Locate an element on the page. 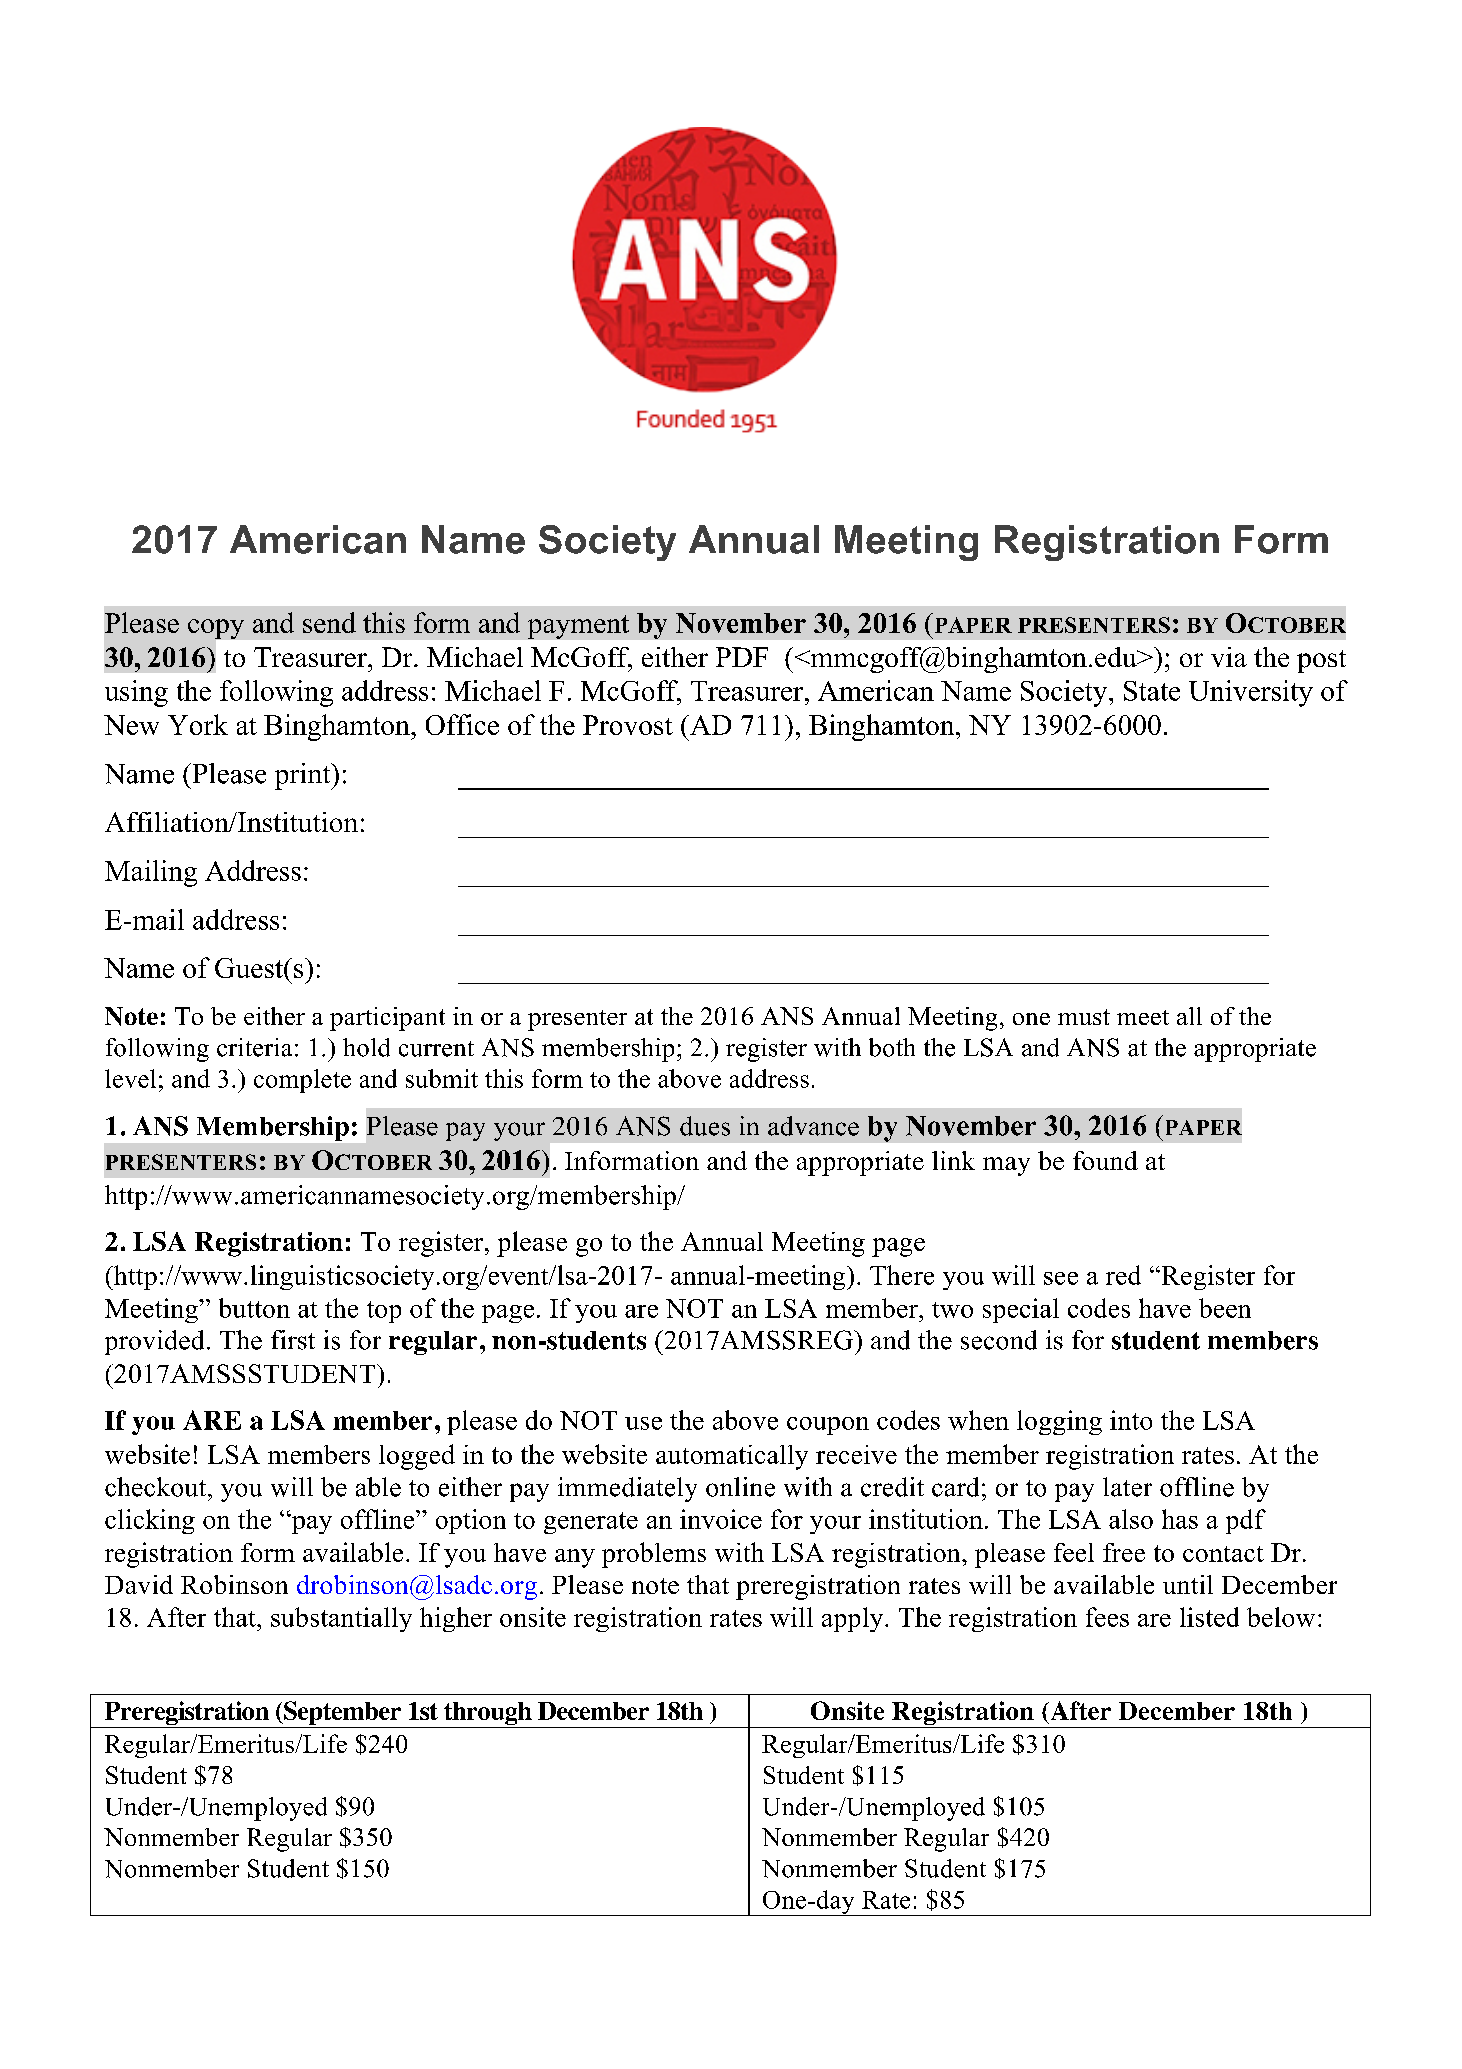 This page has width=1462, height=2069. apply is located at coordinates (854, 1619).
